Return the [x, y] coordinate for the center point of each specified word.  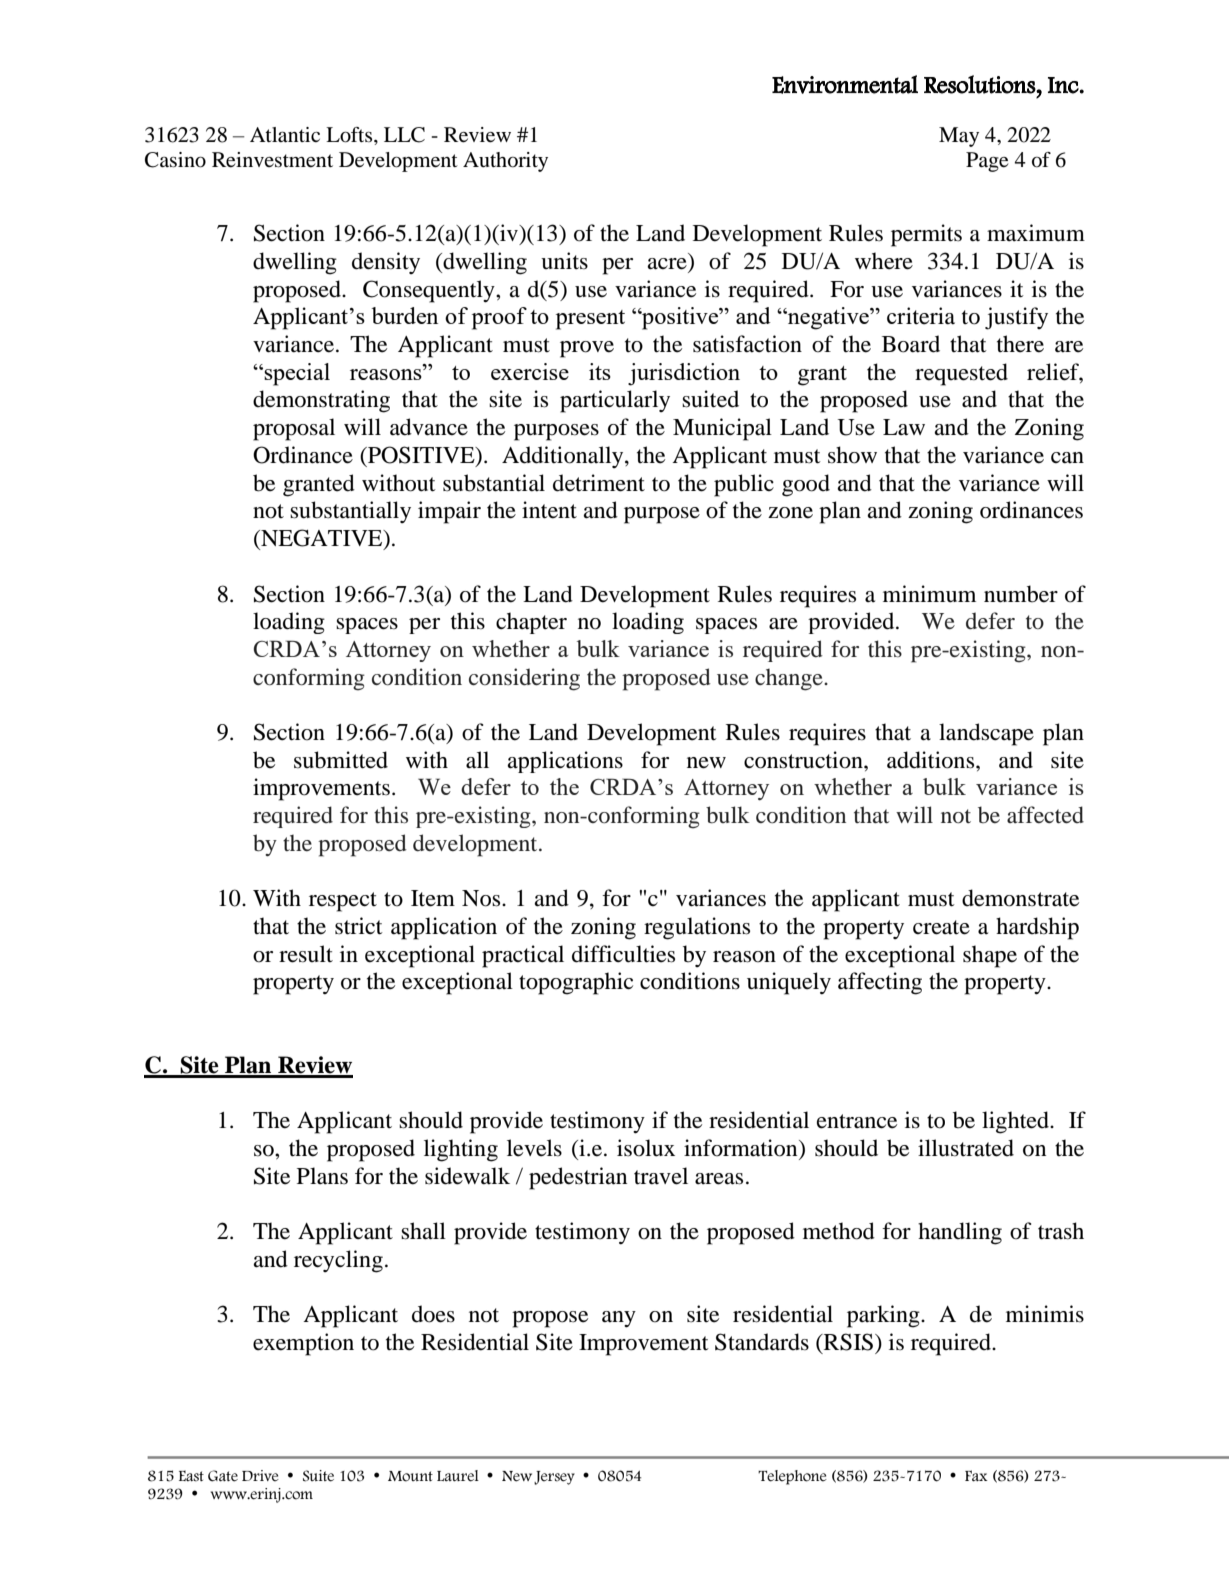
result [306, 954]
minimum [929, 594]
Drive [260, 1475]
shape [990, 956]
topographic [576, 983]
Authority [505, 162]
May [959, 137]
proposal [294, 429]
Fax [976, 1476]
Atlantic [285, 135]
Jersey [554, 1478]
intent [549, 510]
